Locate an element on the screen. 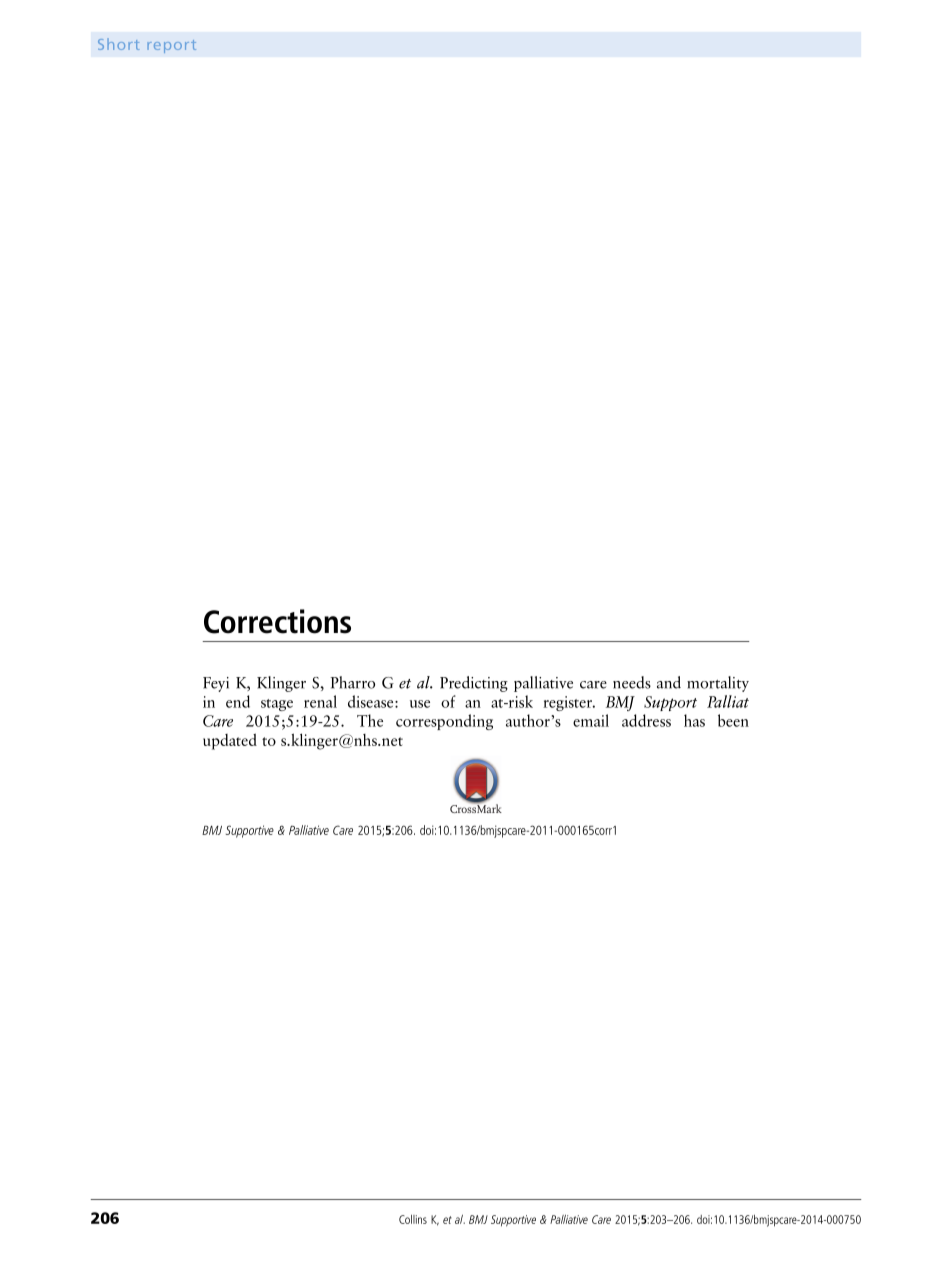  needs is located at coordinates (632, 682).
